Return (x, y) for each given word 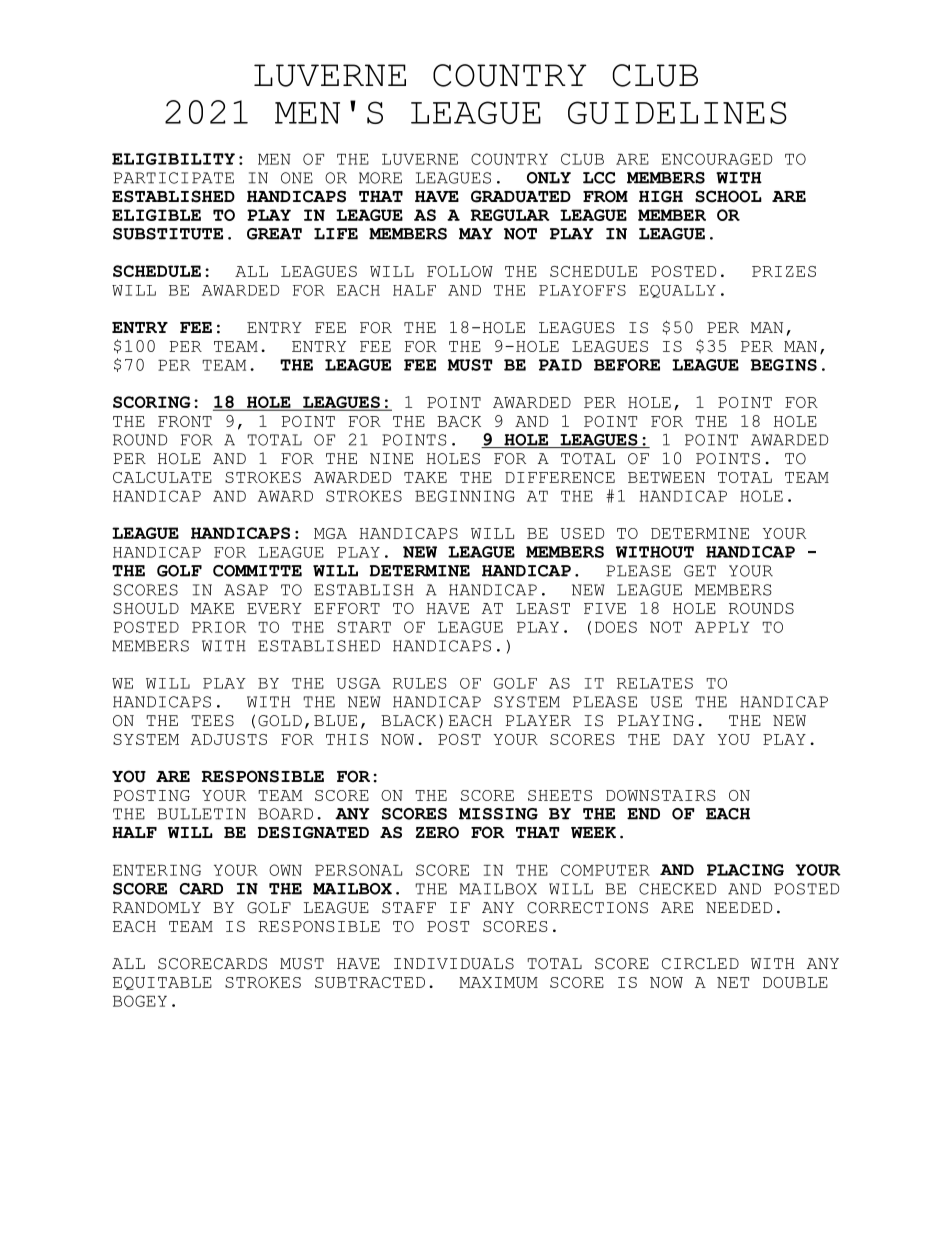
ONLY (549, 178)
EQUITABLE (162, 983)
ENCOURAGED (716, 159)
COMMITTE (257, 571)
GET (700, 571)
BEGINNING (465, 496)
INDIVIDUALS (454, 964)
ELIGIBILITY (173, 159)
